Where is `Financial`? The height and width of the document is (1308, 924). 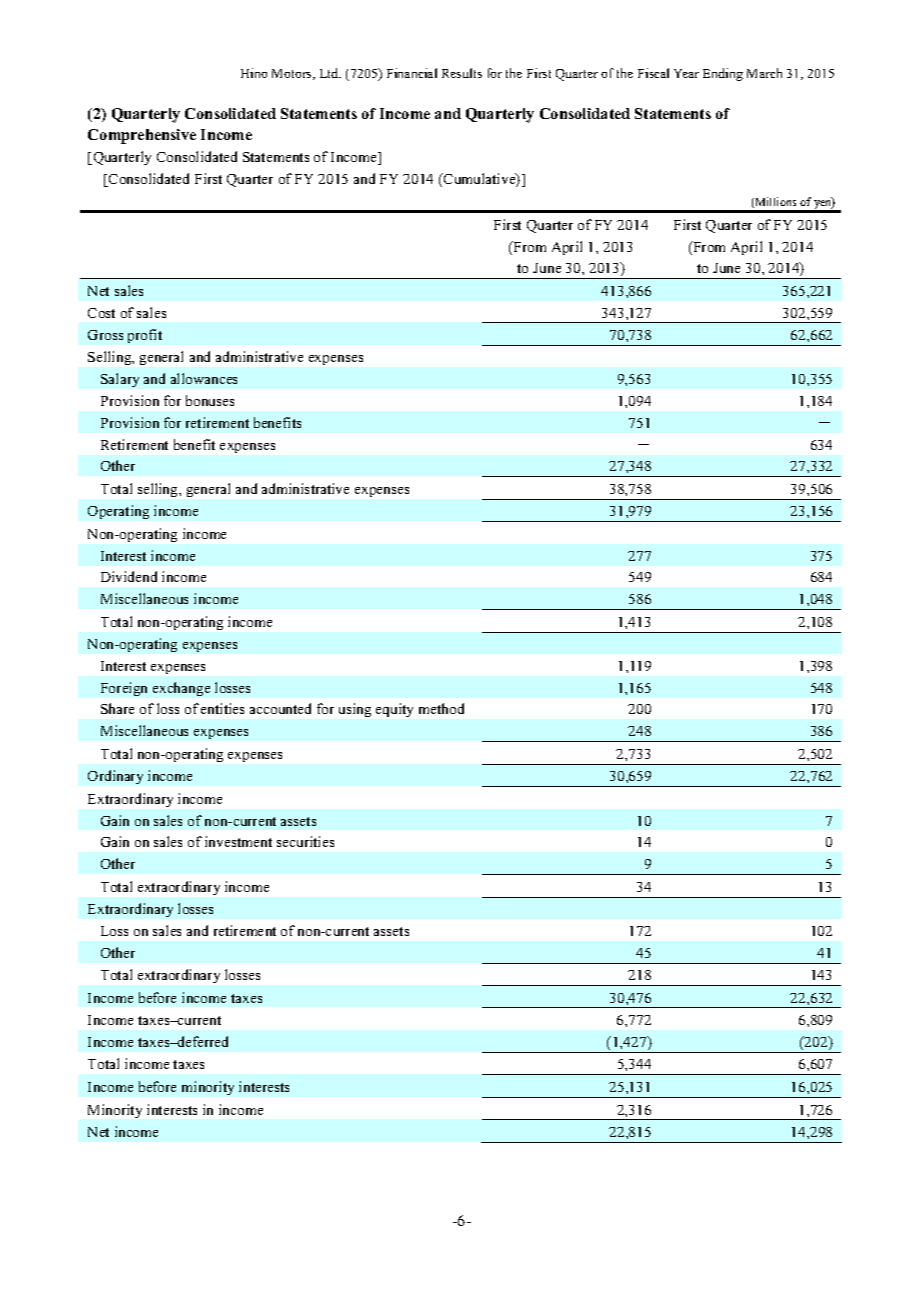 Financial is located at coordinates (412, 73).
